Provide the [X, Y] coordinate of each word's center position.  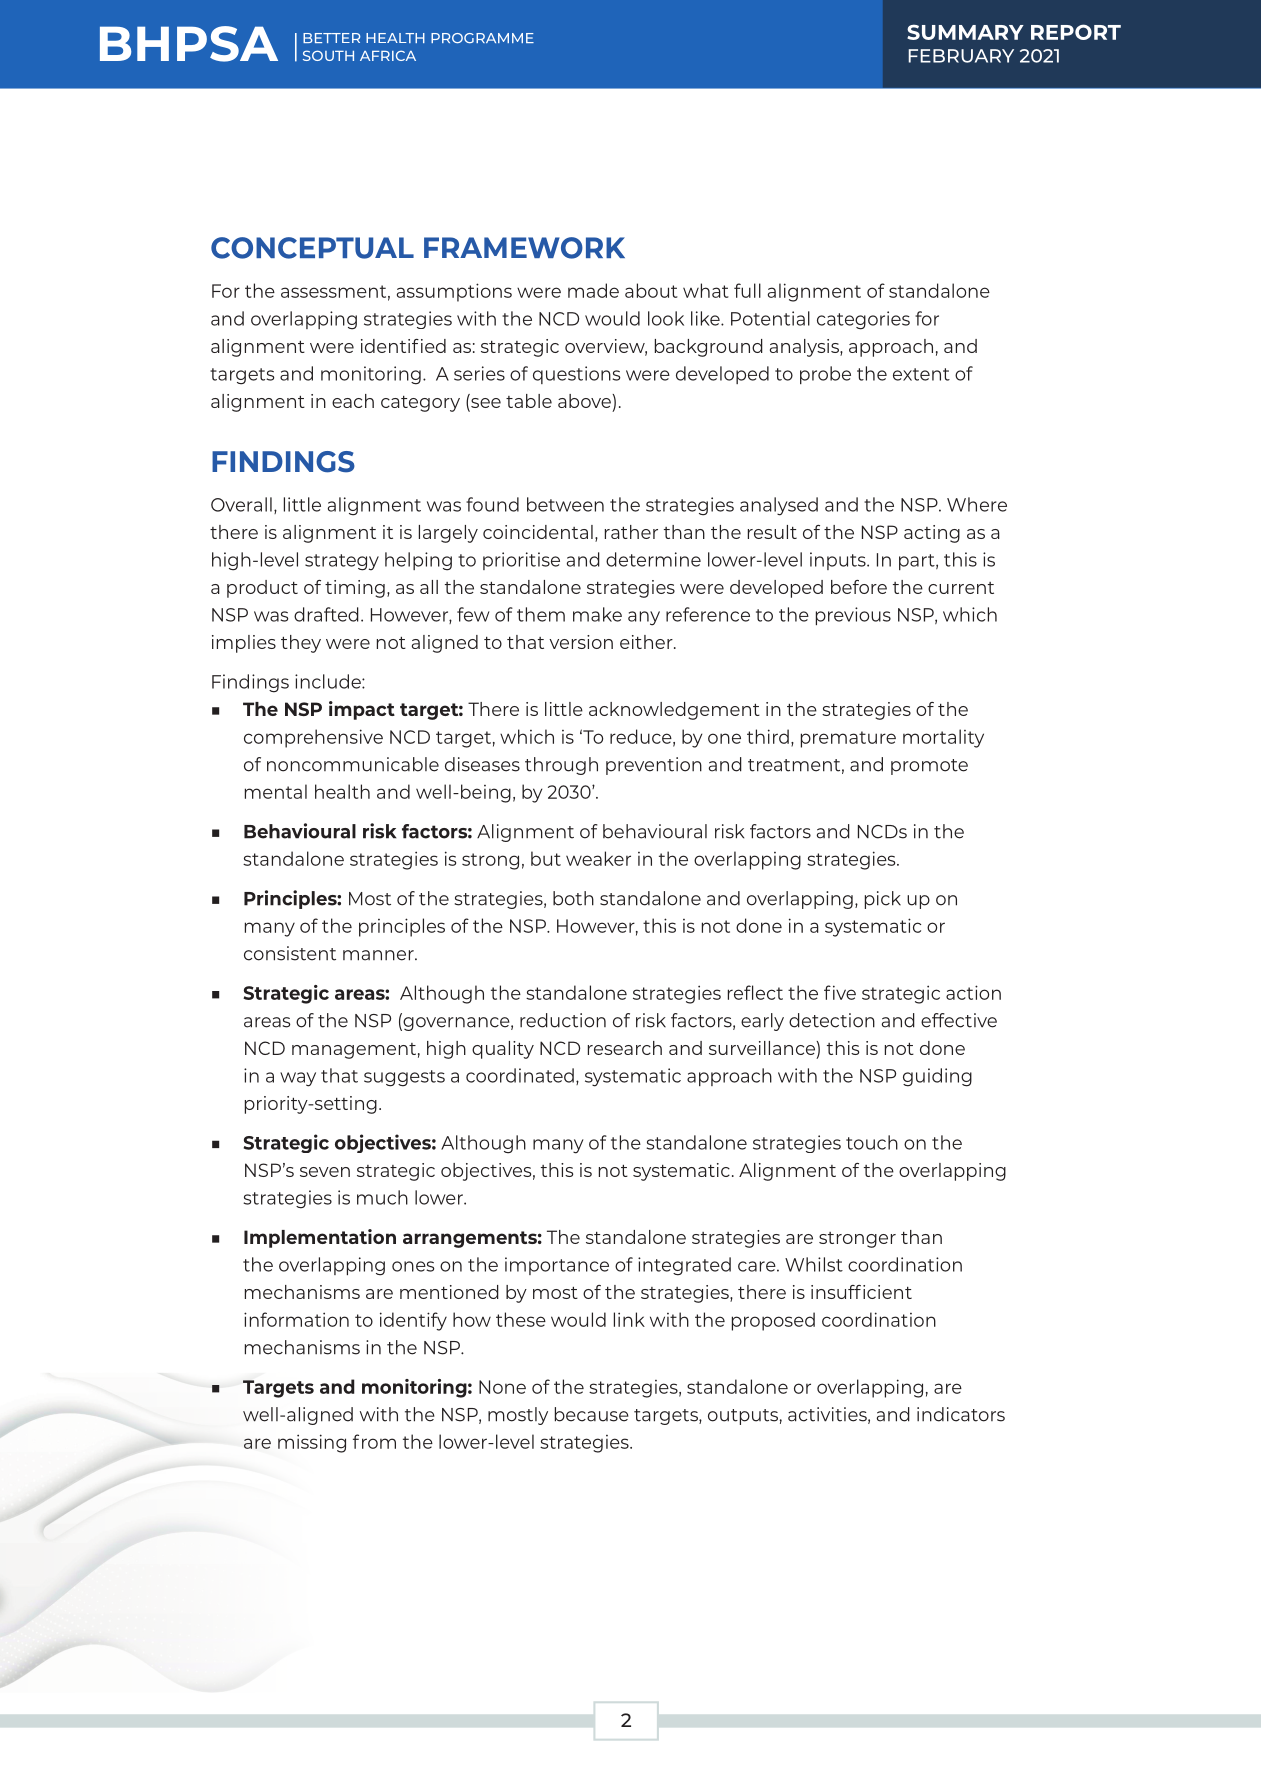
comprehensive [313, 738]
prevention [654, 766]
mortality [943, 738]
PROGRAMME [482, 38]
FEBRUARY [961, 56]
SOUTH [328, 55]
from [374, 1441]
